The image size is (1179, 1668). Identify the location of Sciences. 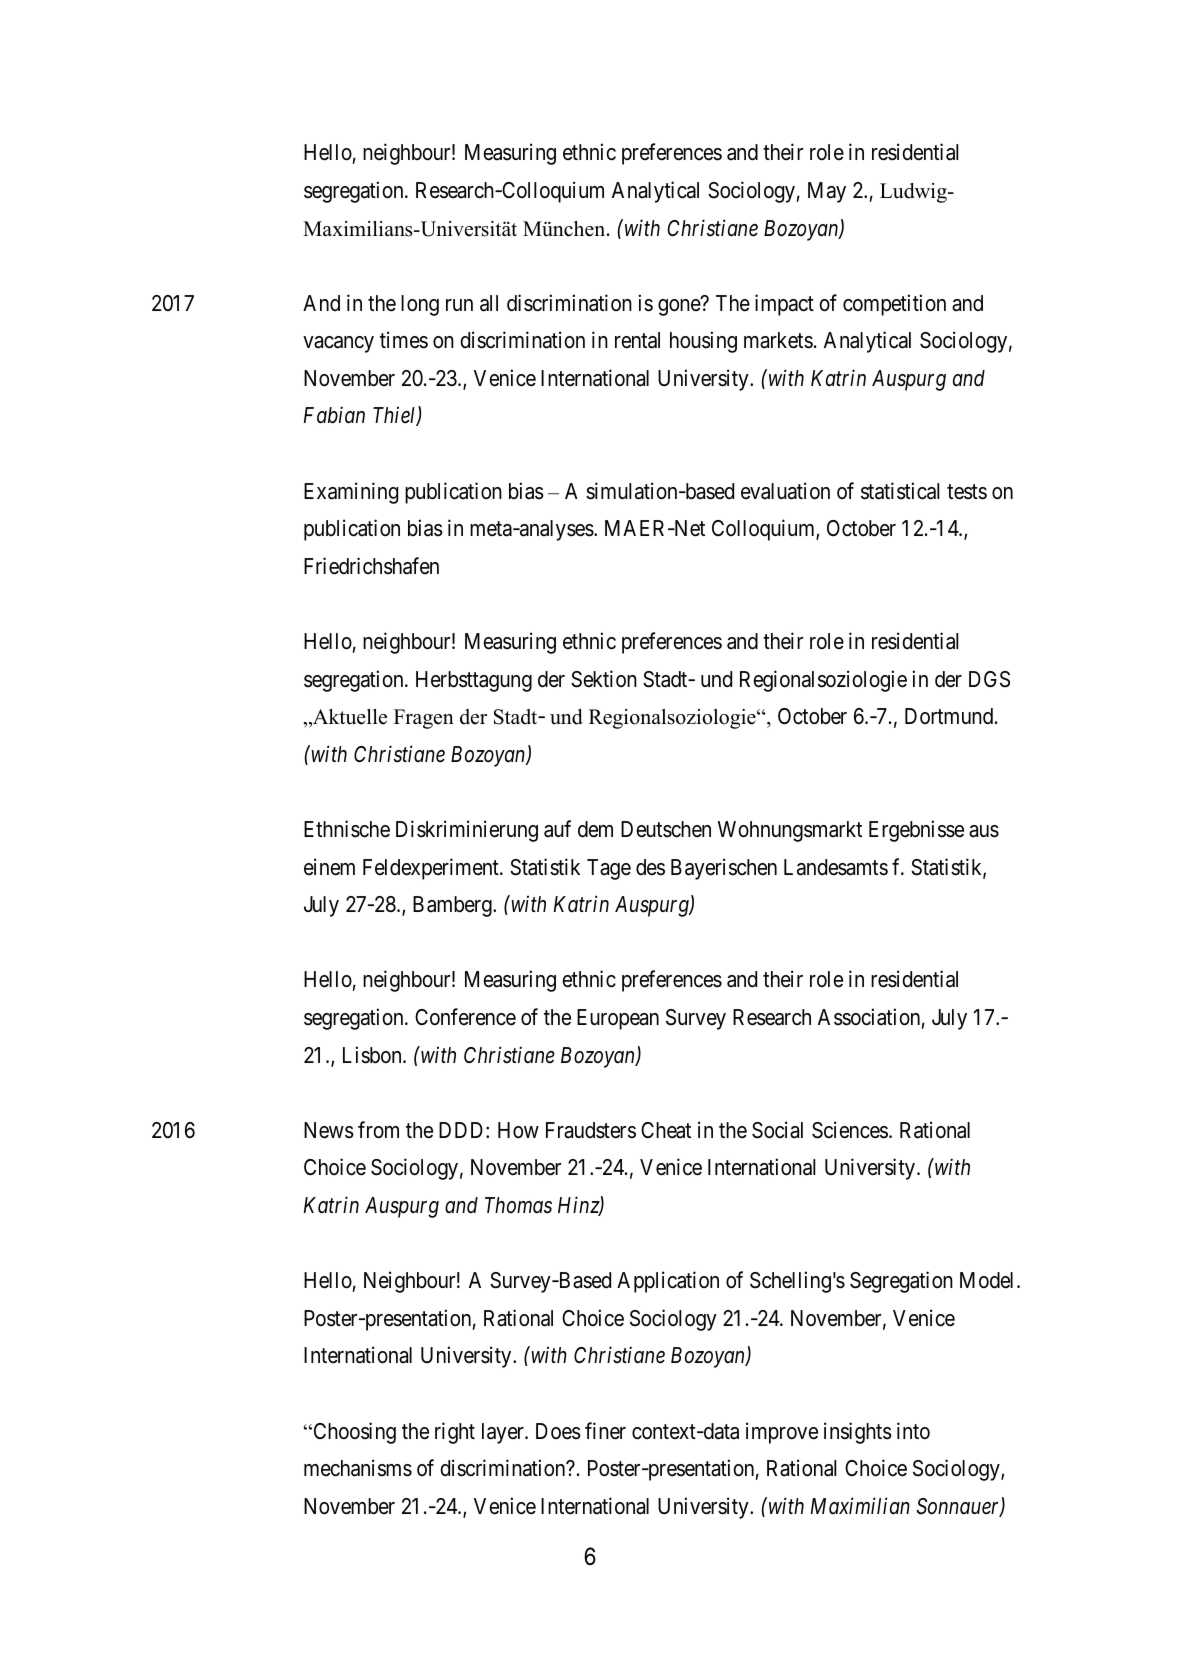
(850, 1130).
